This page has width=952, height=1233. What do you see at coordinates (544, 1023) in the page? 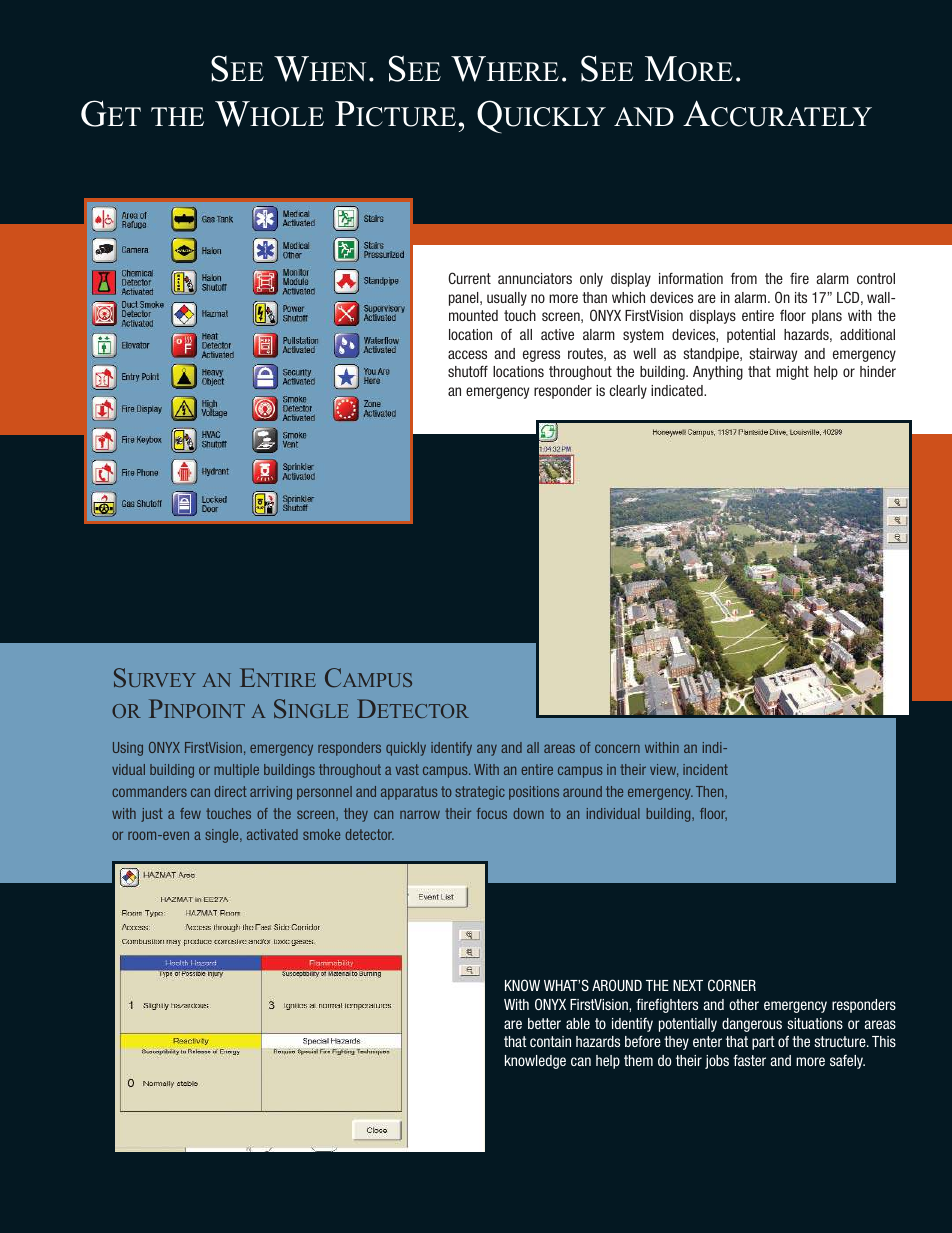
I see `better` at bounding box center [544, 1023].
